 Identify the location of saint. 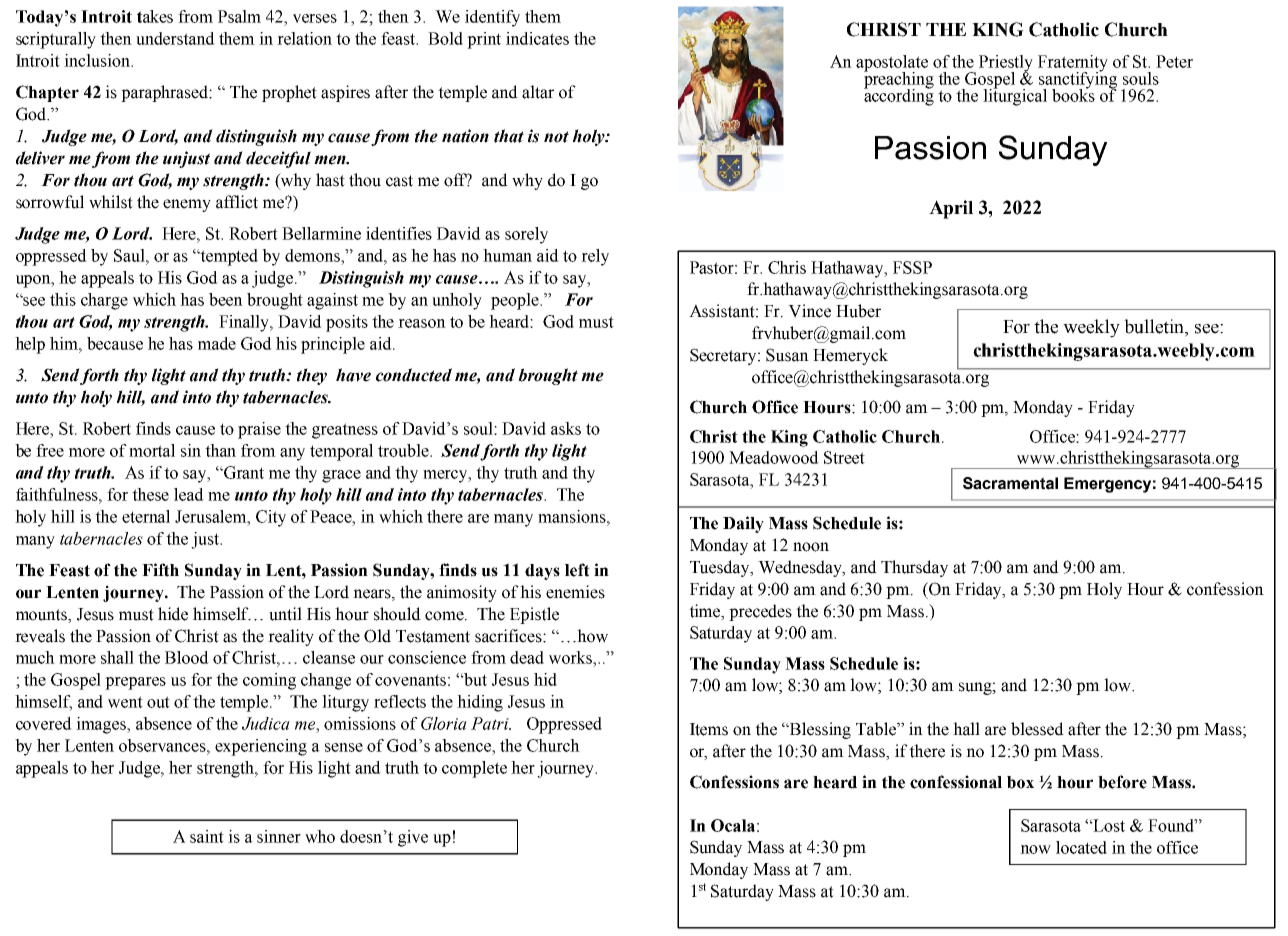
(207, 836).
